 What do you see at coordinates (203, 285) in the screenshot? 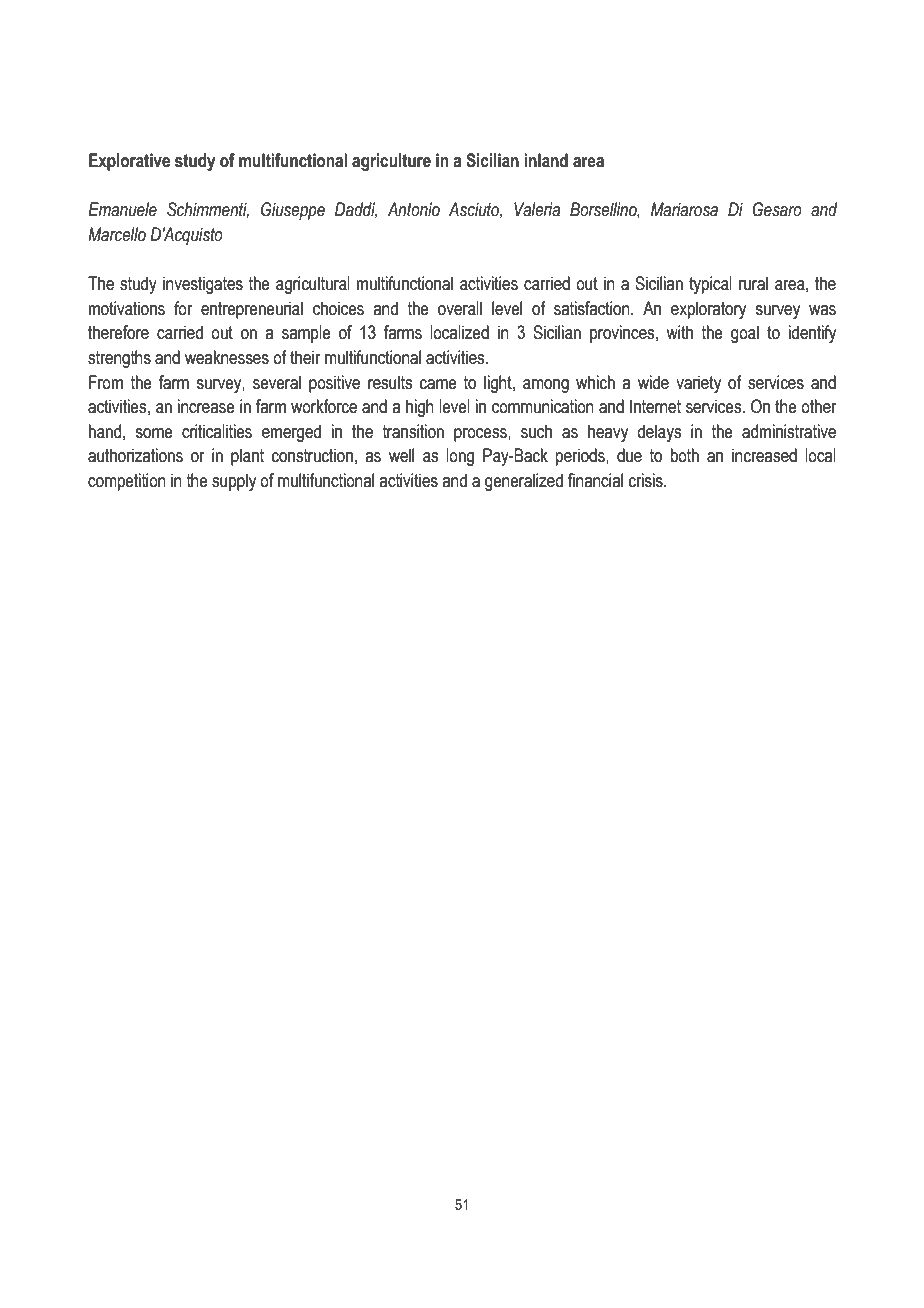
I see `investigates` at bounding box center [203, 285].
